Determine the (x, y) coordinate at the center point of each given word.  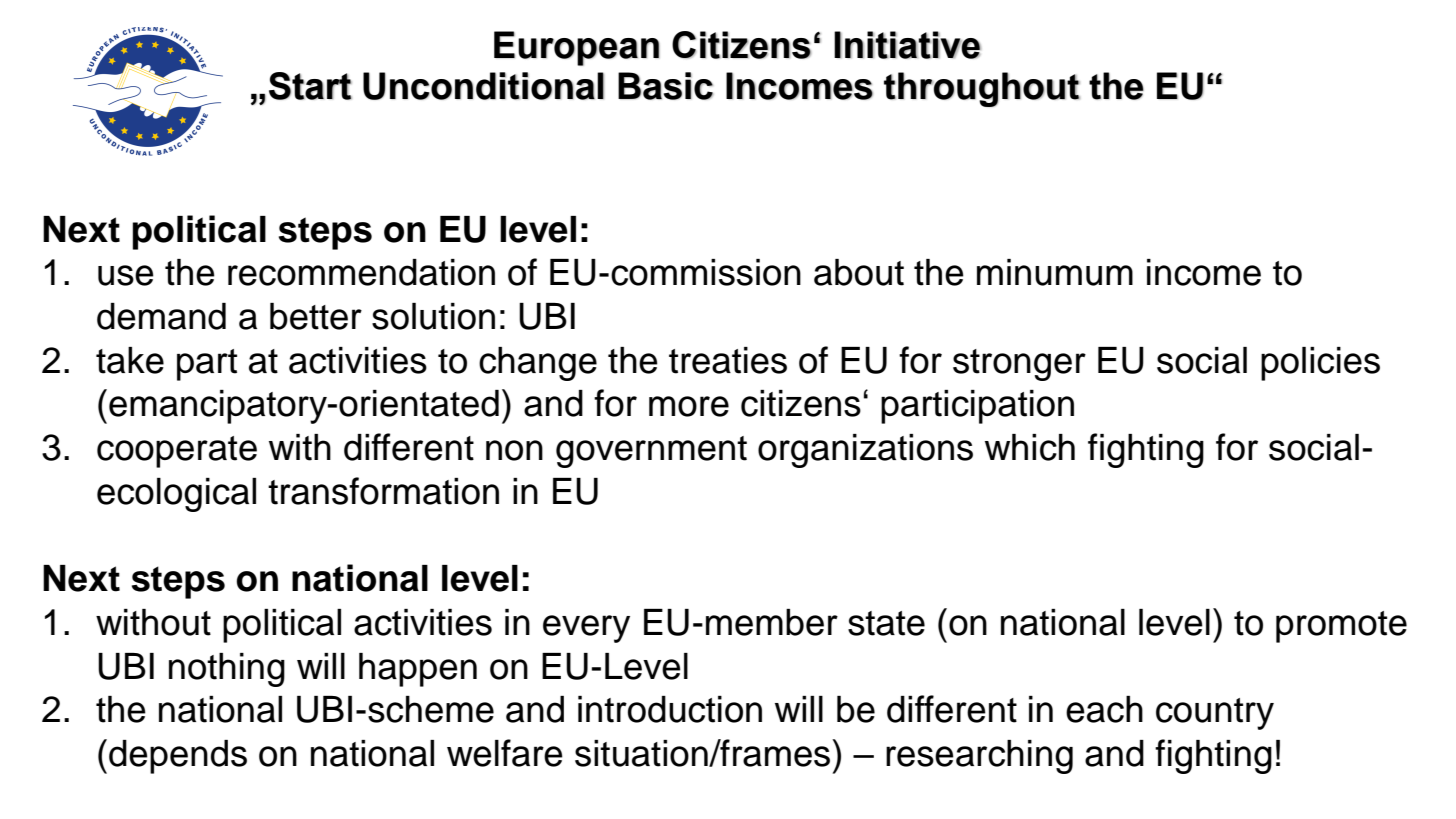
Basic (665, 86)
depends (178, 757)
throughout (982, 89)
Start (310, 86)
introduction (670, 709)
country (1215, 714)
